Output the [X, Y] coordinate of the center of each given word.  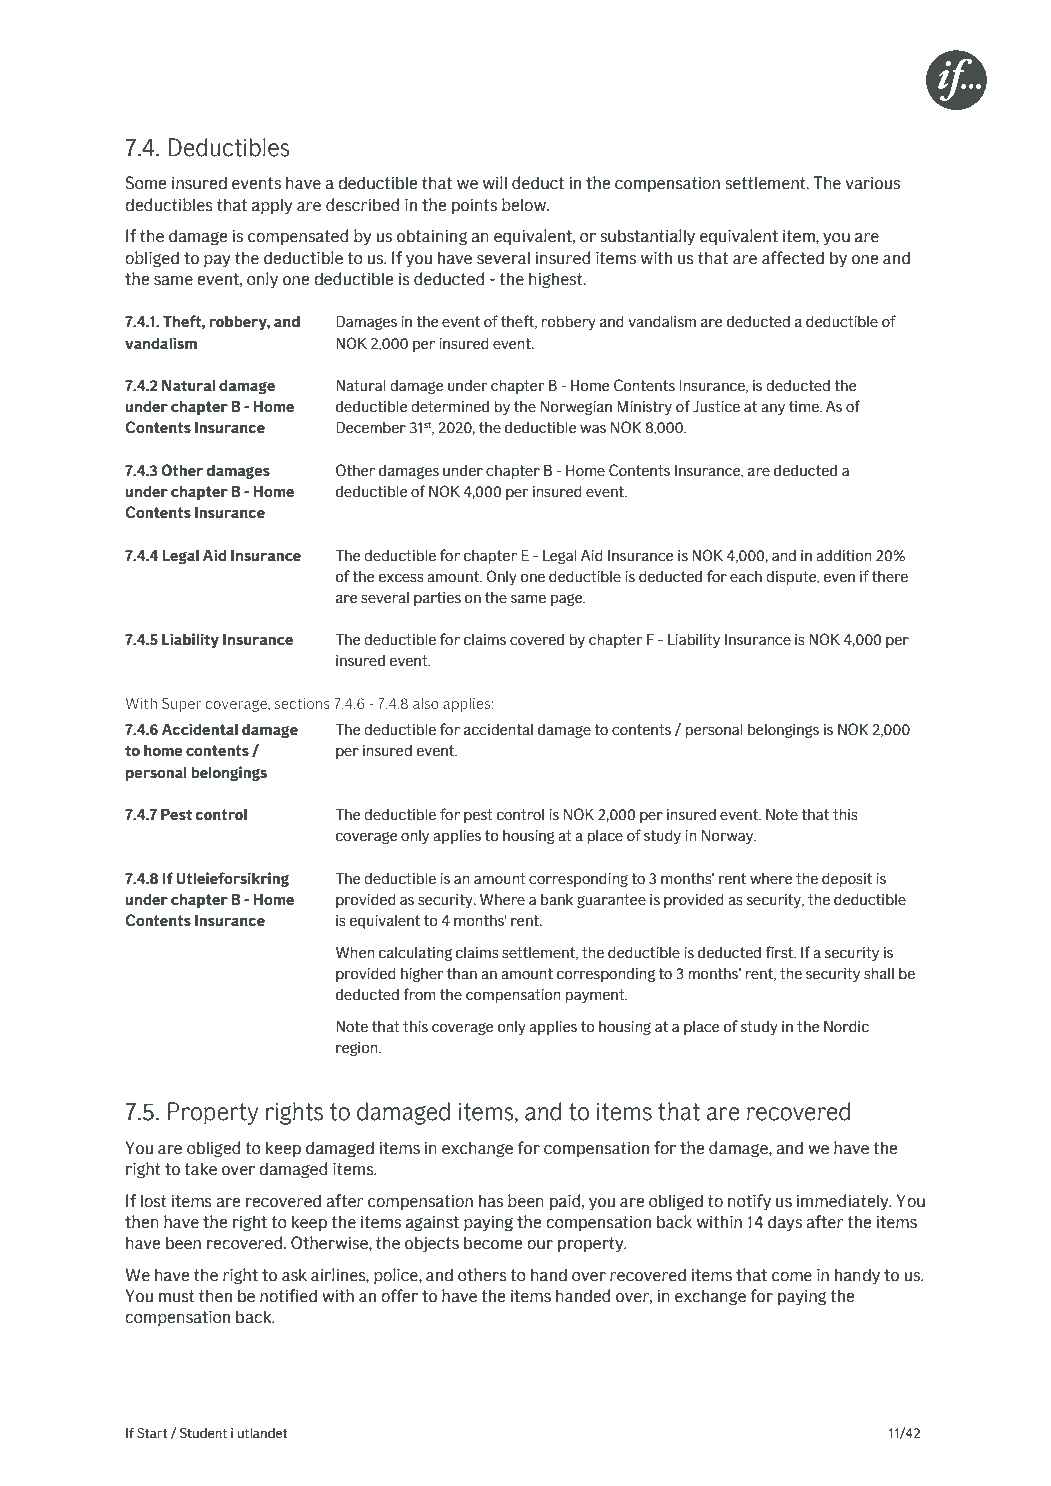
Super [182, 704]
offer [399, 1296]
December [371, 427]
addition [844, 556]
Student [203, 1433]
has [491, 1201]
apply [272, 206]
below [525, 205]
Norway [729, 837]
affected [793, 258]
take [200, 1169]
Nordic [846, 1027]
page [568, 600]
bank [557, 900]
